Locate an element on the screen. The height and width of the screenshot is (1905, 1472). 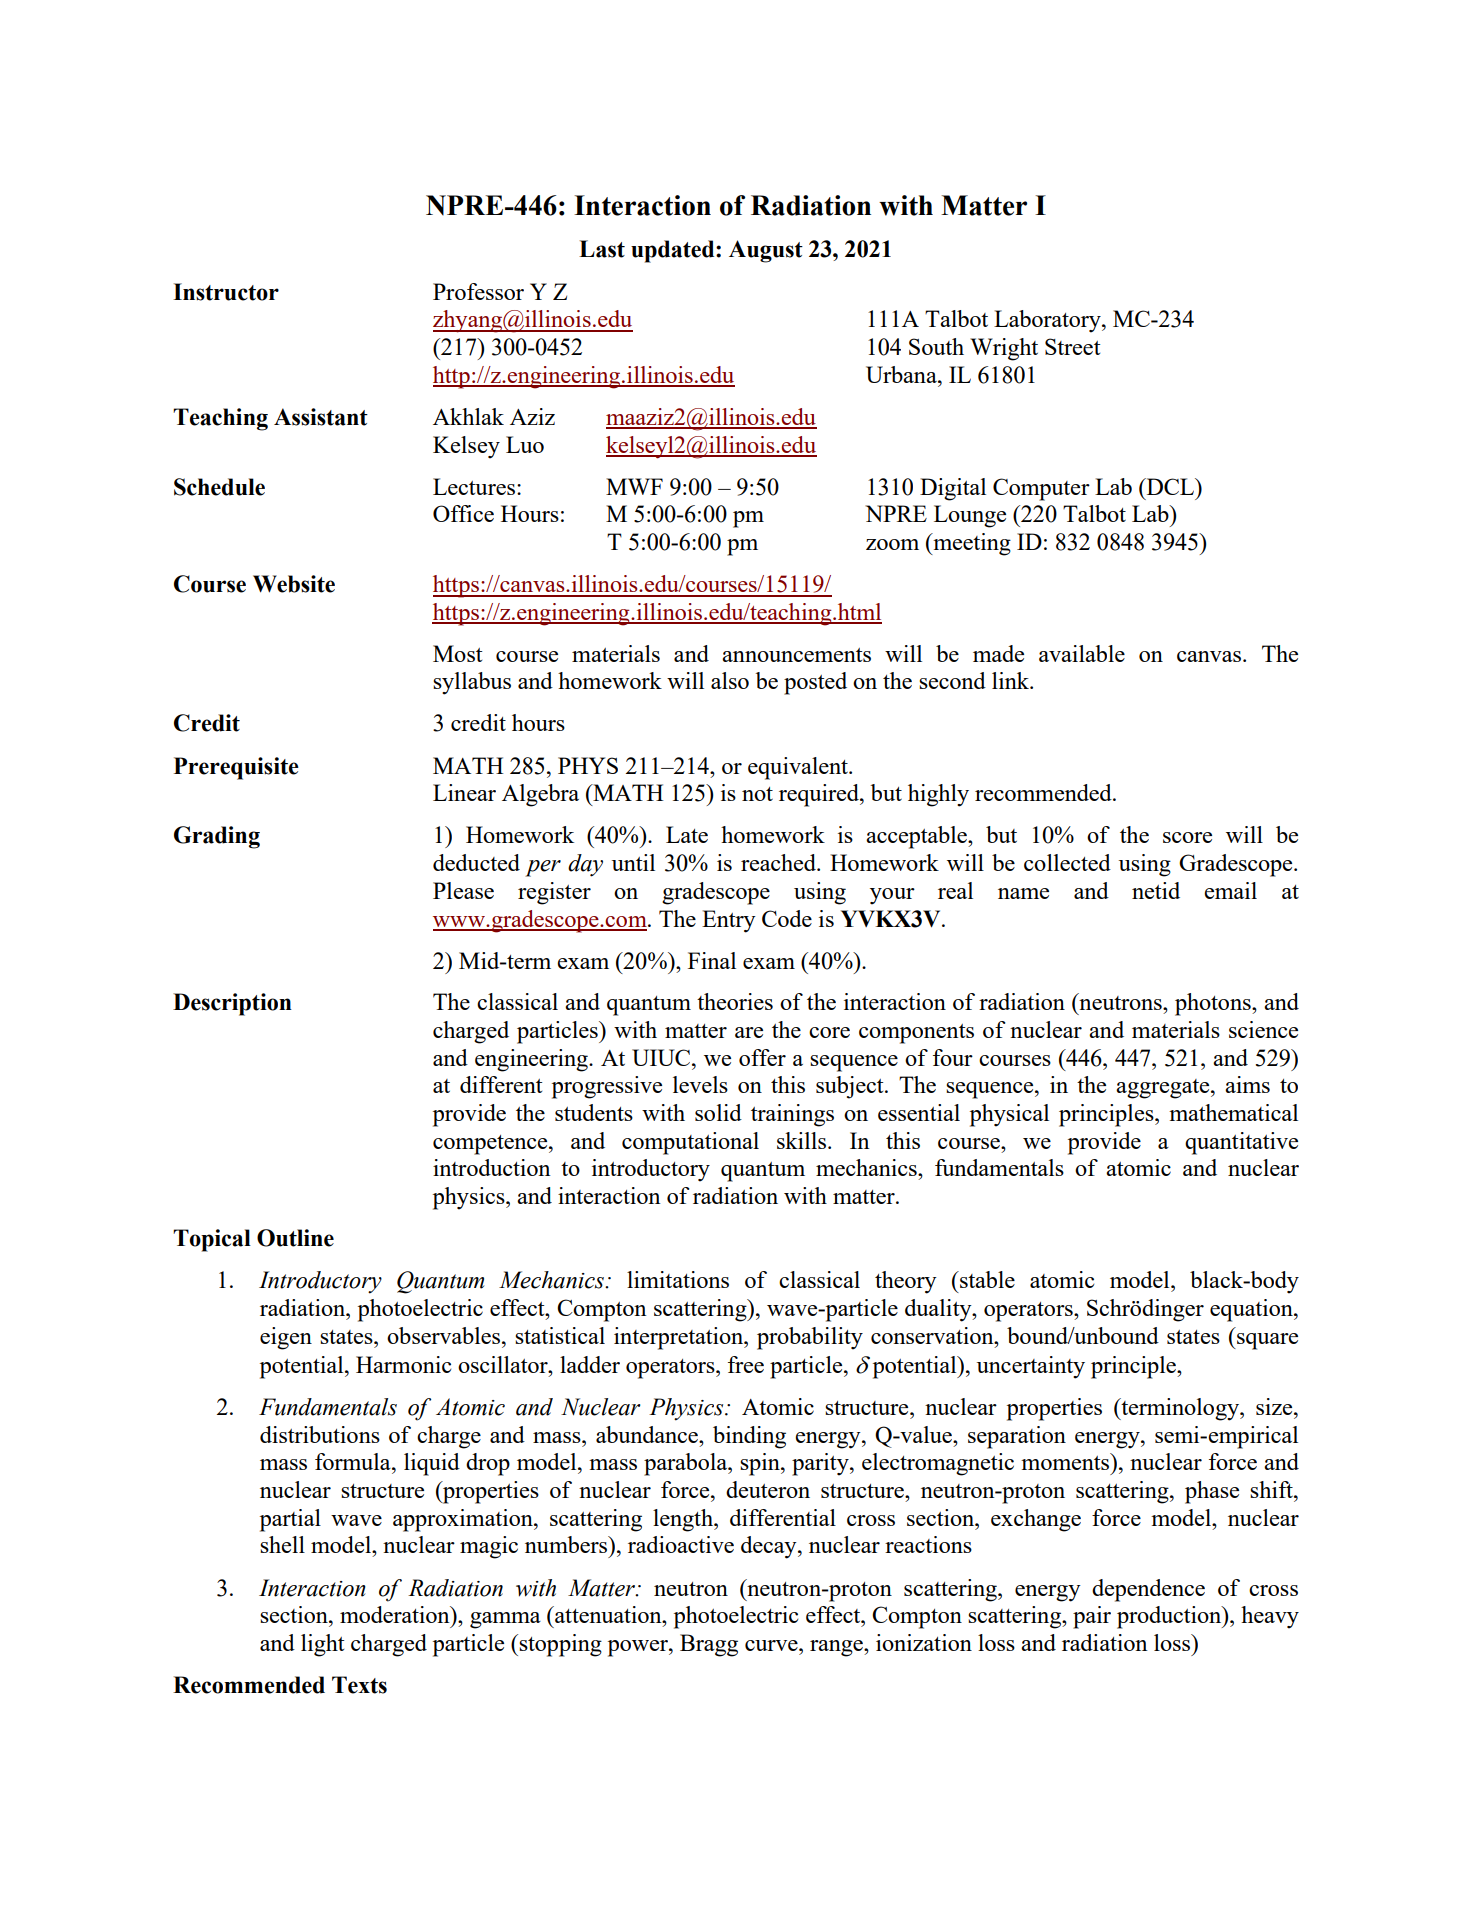
limitations is located at coordinates (678, 1279).
